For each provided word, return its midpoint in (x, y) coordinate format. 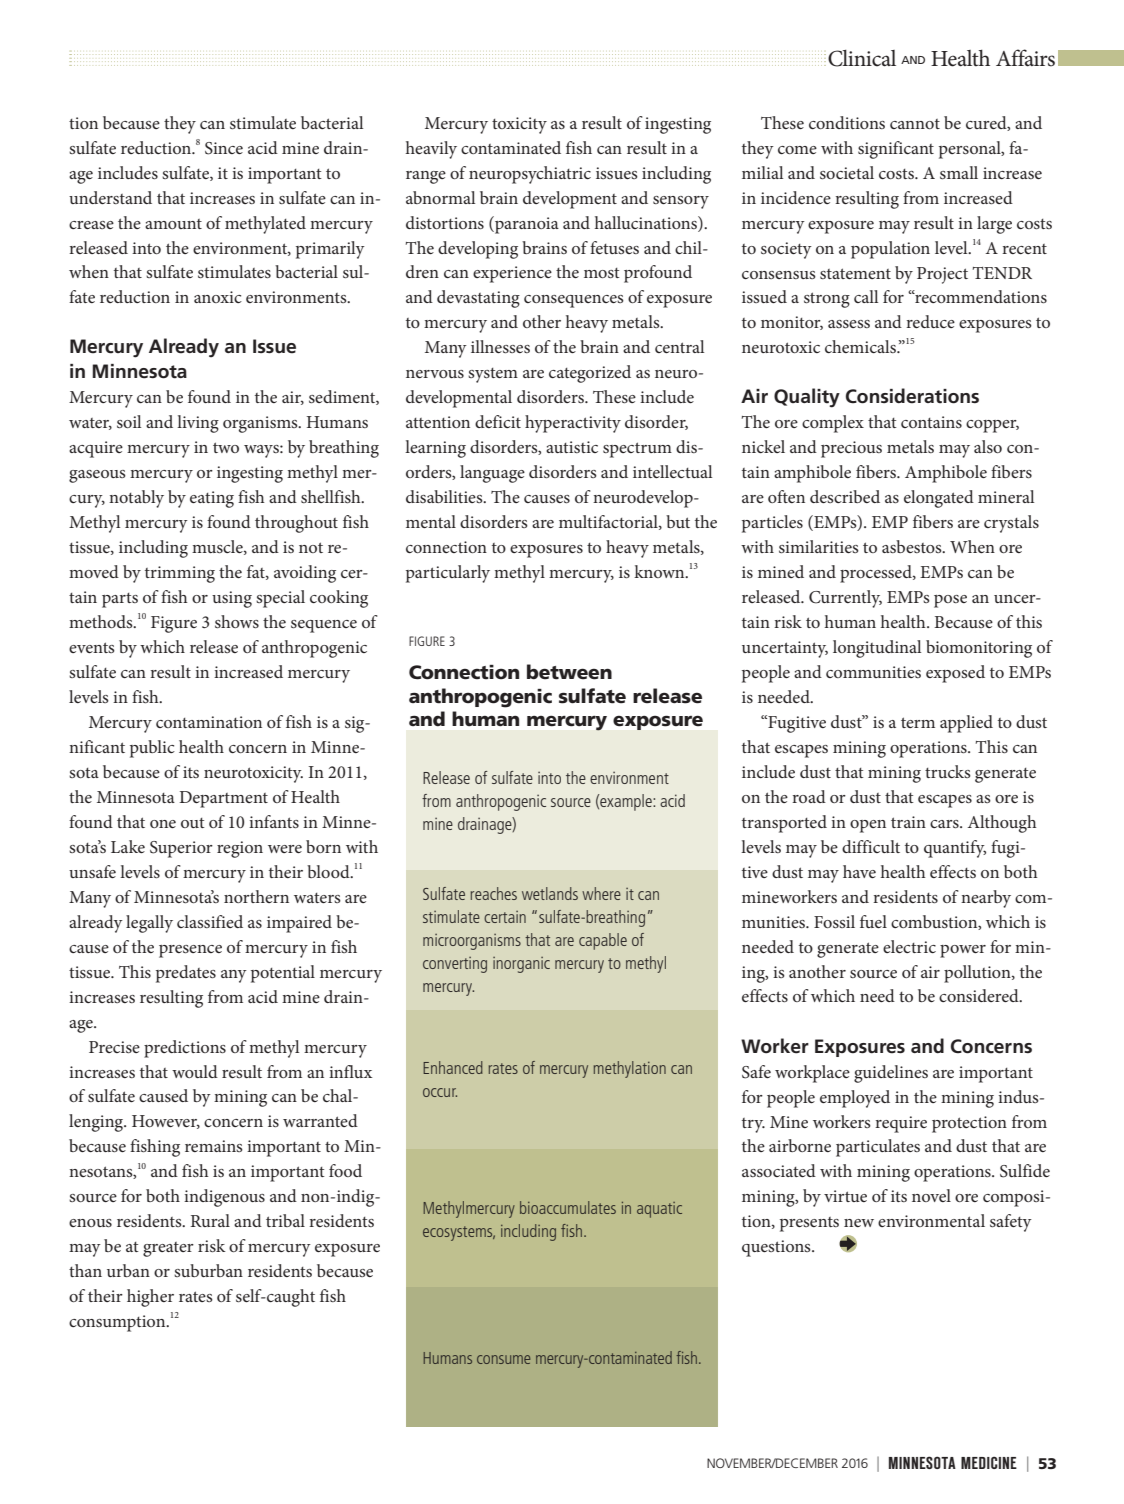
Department (223, 799)
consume (503, 1359)
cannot (915, 124)
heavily (431, 150)
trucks (948, 771)
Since (224, 148)
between (569, 672)
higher (150, 1298)
